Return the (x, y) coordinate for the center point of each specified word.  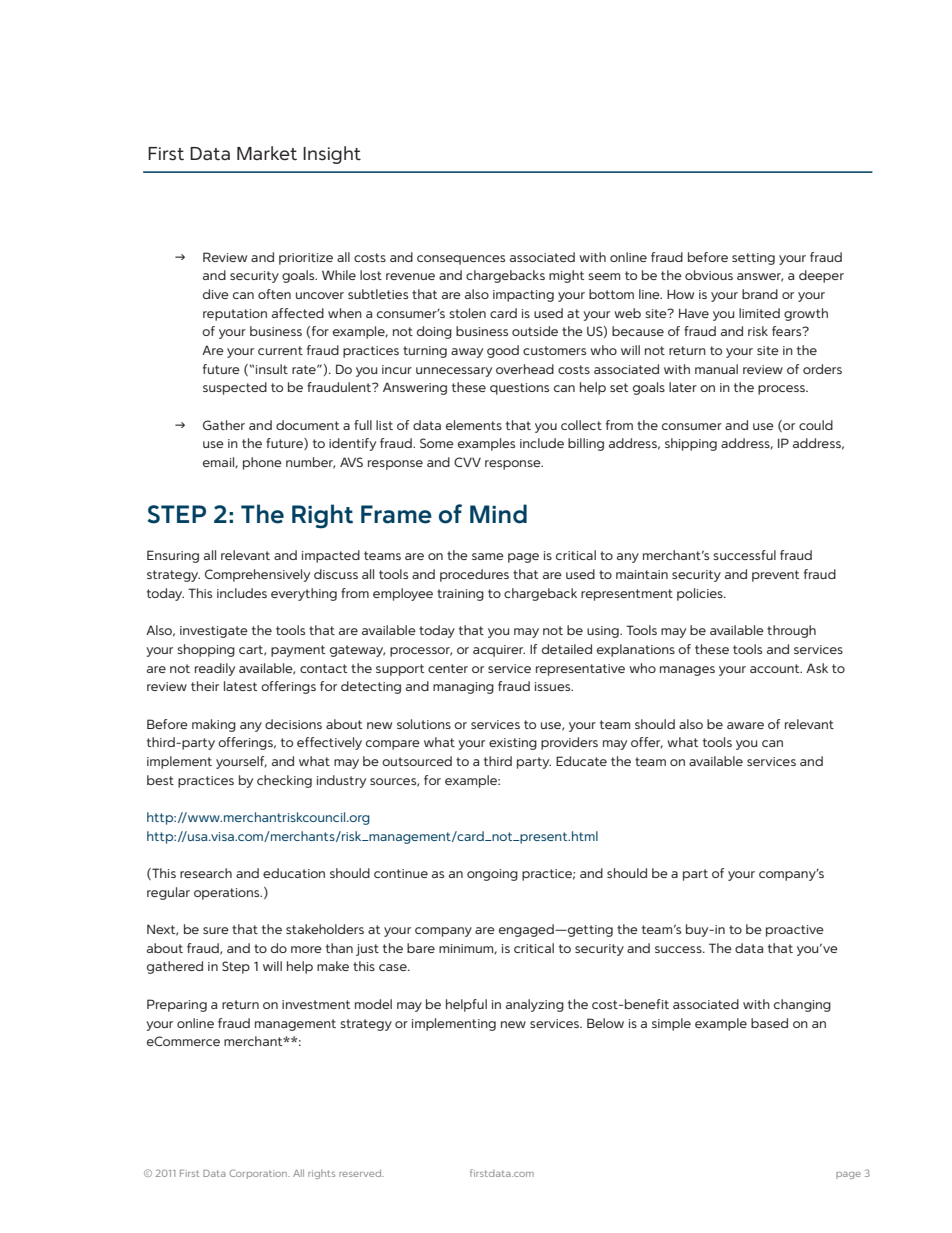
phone (262, 463)
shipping (691, 444)
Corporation (259, 1174)
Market (267, 153)
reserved (361, 1173)
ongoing (492, 875)
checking (284, 781)
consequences (461, 260)
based (769, 1023)
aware (745, 725)
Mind (498, 514)
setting (753, 259)
